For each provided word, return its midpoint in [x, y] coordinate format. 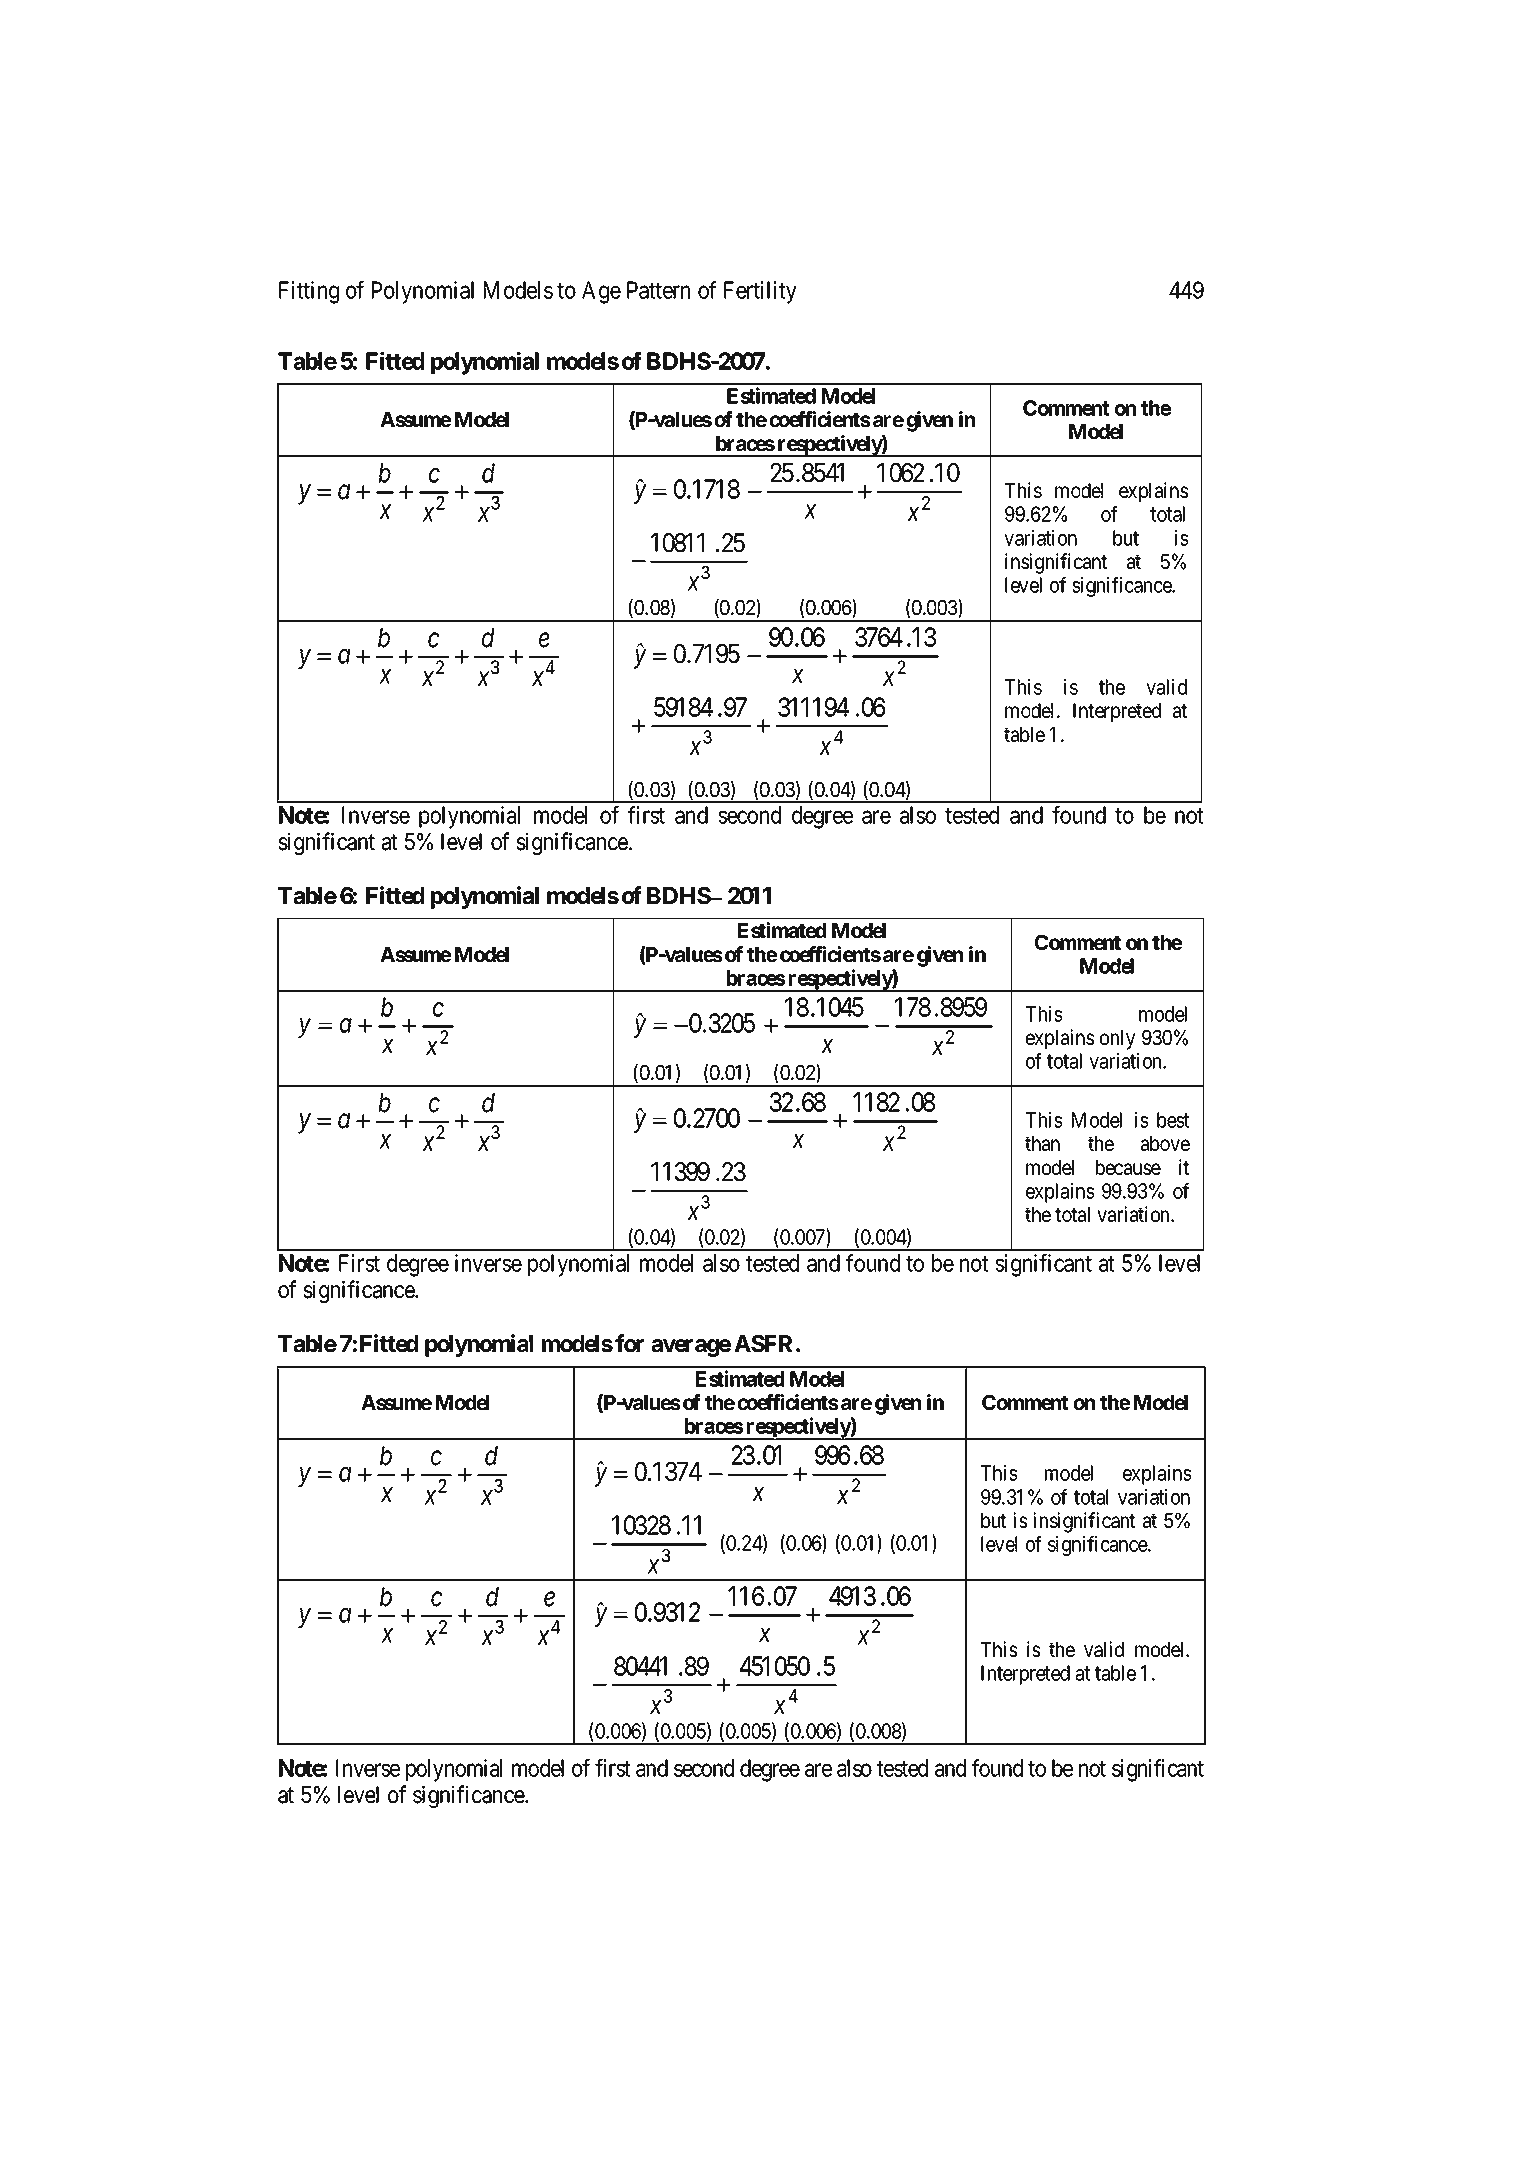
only [1118, 1040]
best [1173, 1120]
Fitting [309, 292]
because [1128, 1168]
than [1042, 1144]
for [629, 1343]
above [1165, 1144]
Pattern [658, 290]
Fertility [760, 292]
